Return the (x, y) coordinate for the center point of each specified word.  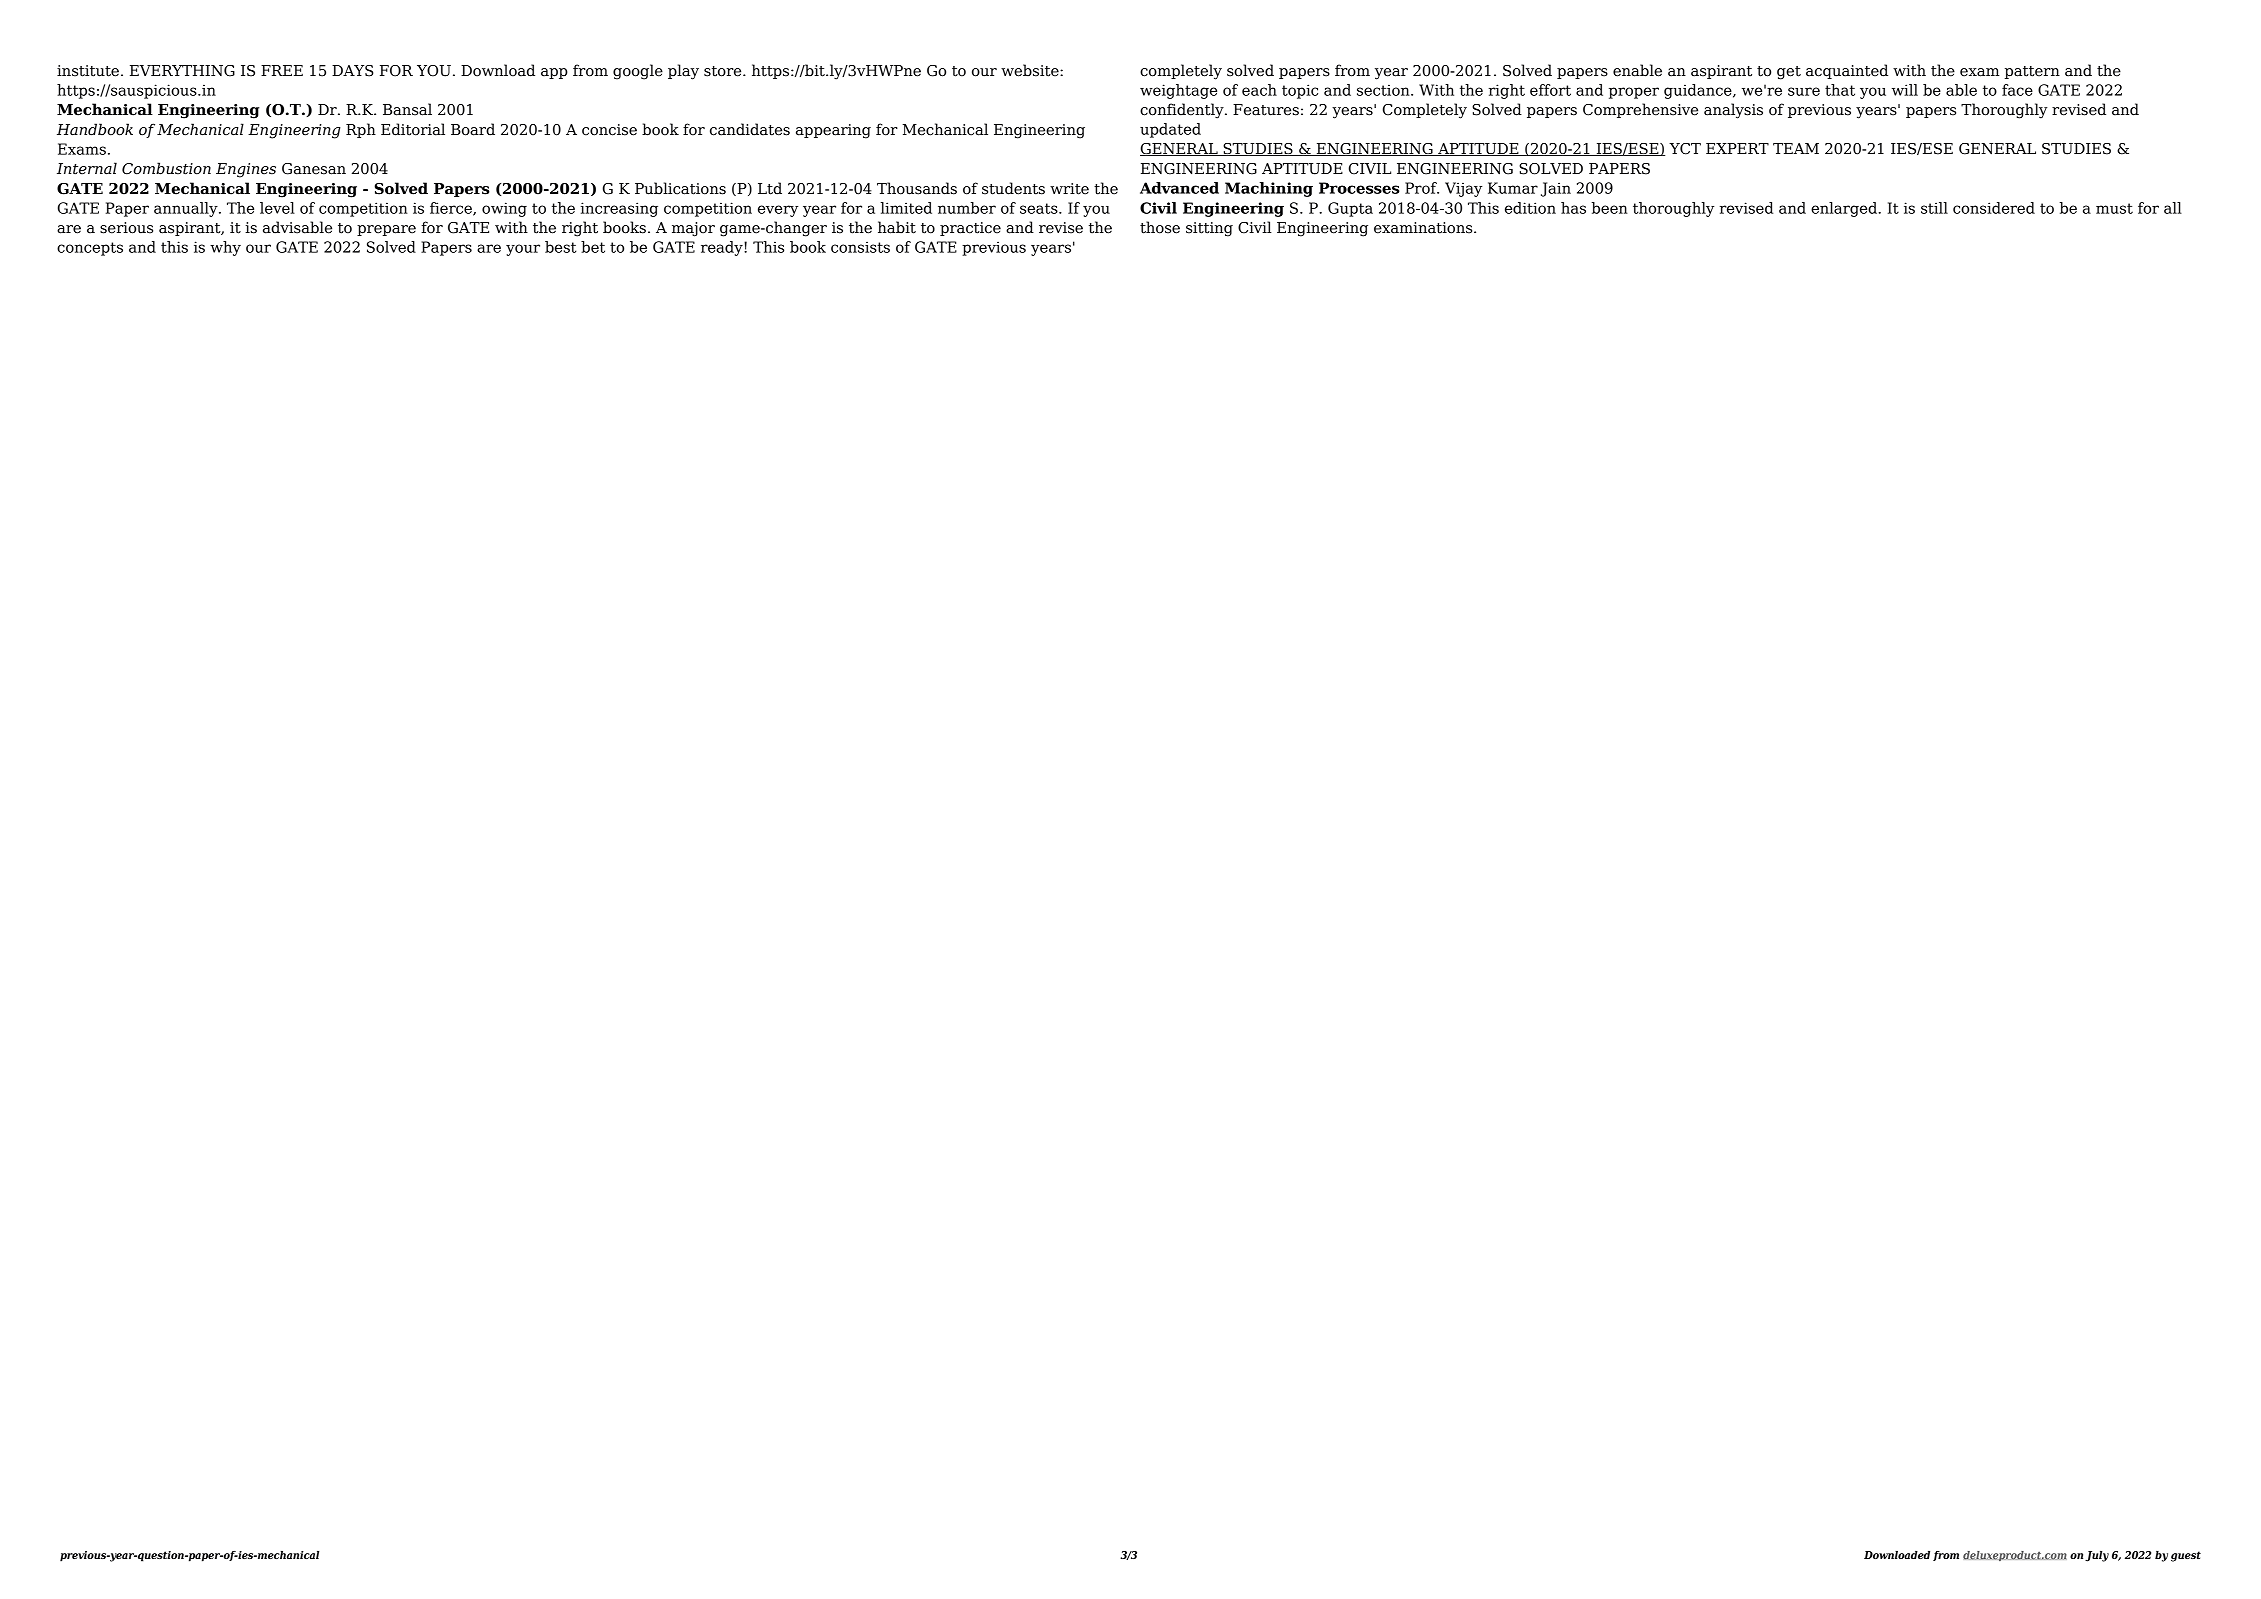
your (523, 250)
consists (860, 247)
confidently (1183, 111)
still (1934, 208)
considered (1994, 208)
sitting (1209, 229)
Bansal (407, 109)
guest (2186, 1556)
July (2097, 1556)
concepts (90, 249)
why (225, 248)
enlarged (1845, 209)
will (1905, 90)
